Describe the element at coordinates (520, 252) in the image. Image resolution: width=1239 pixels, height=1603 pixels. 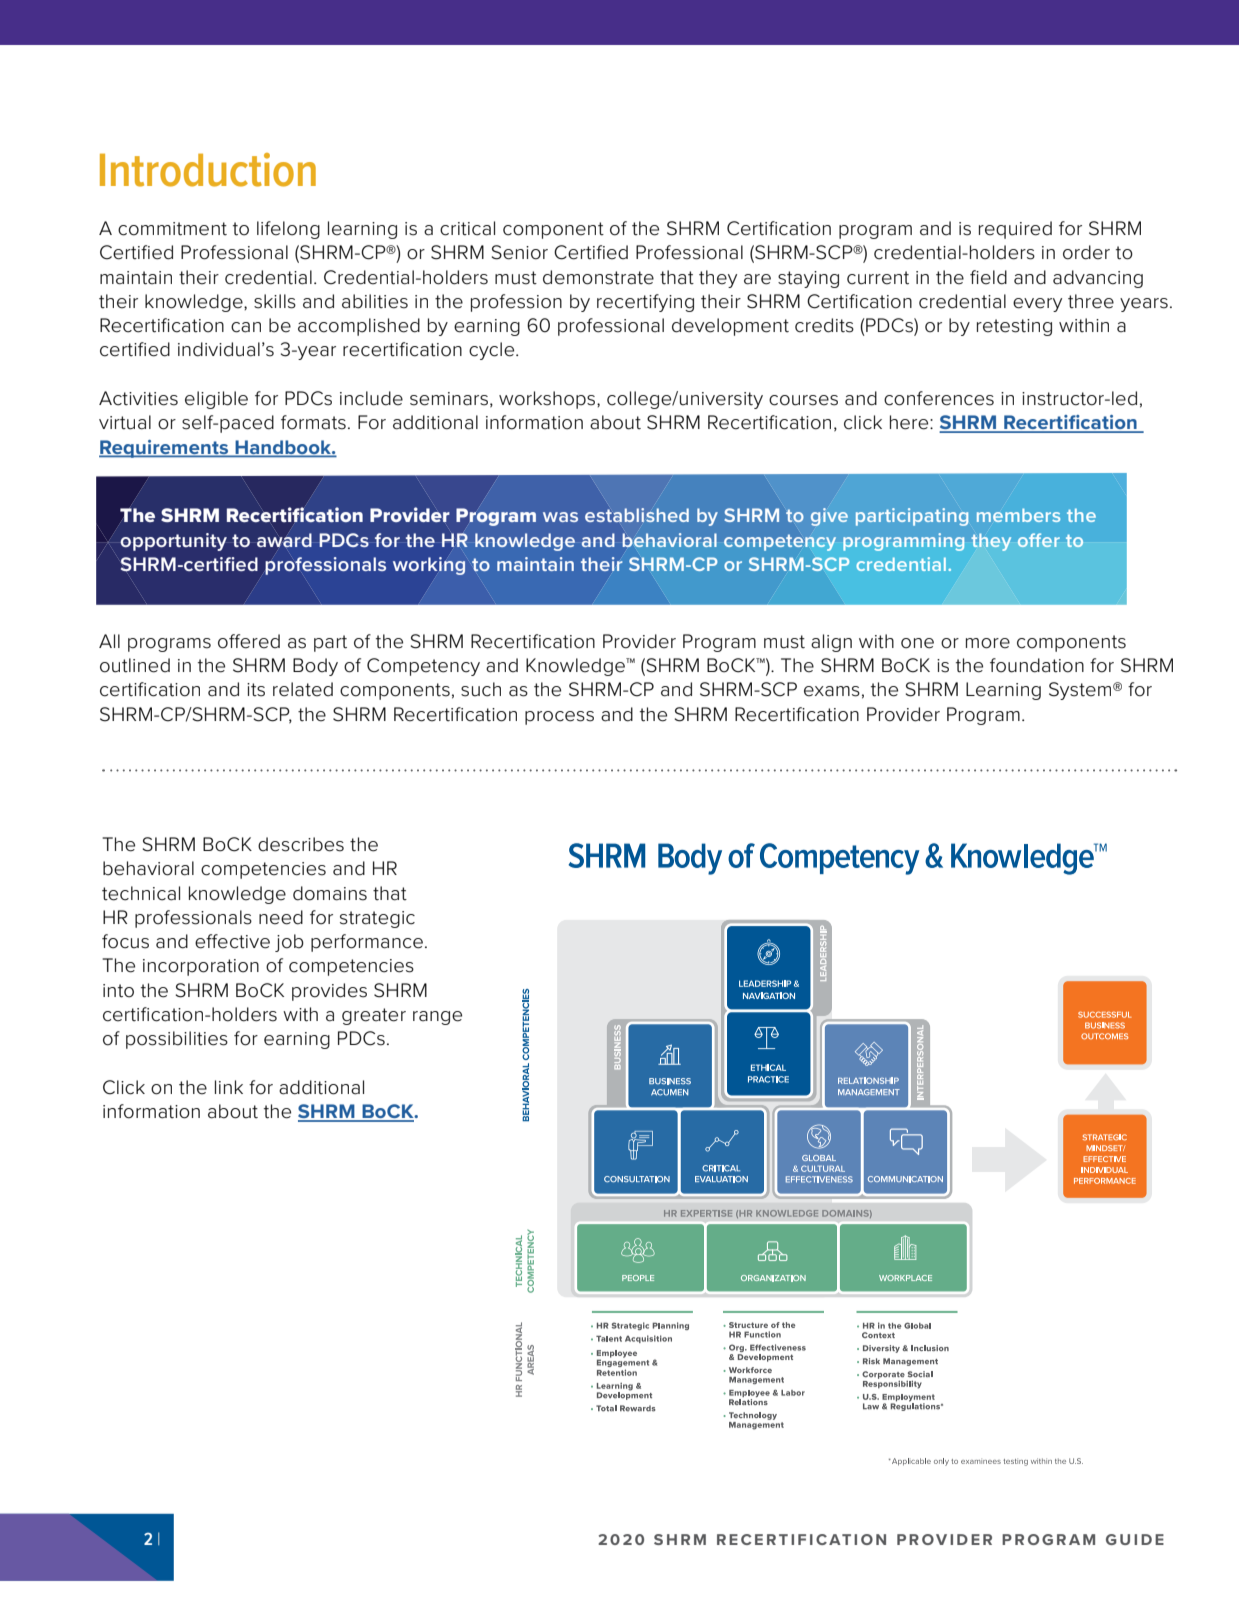
I see `Senior` at that location.
